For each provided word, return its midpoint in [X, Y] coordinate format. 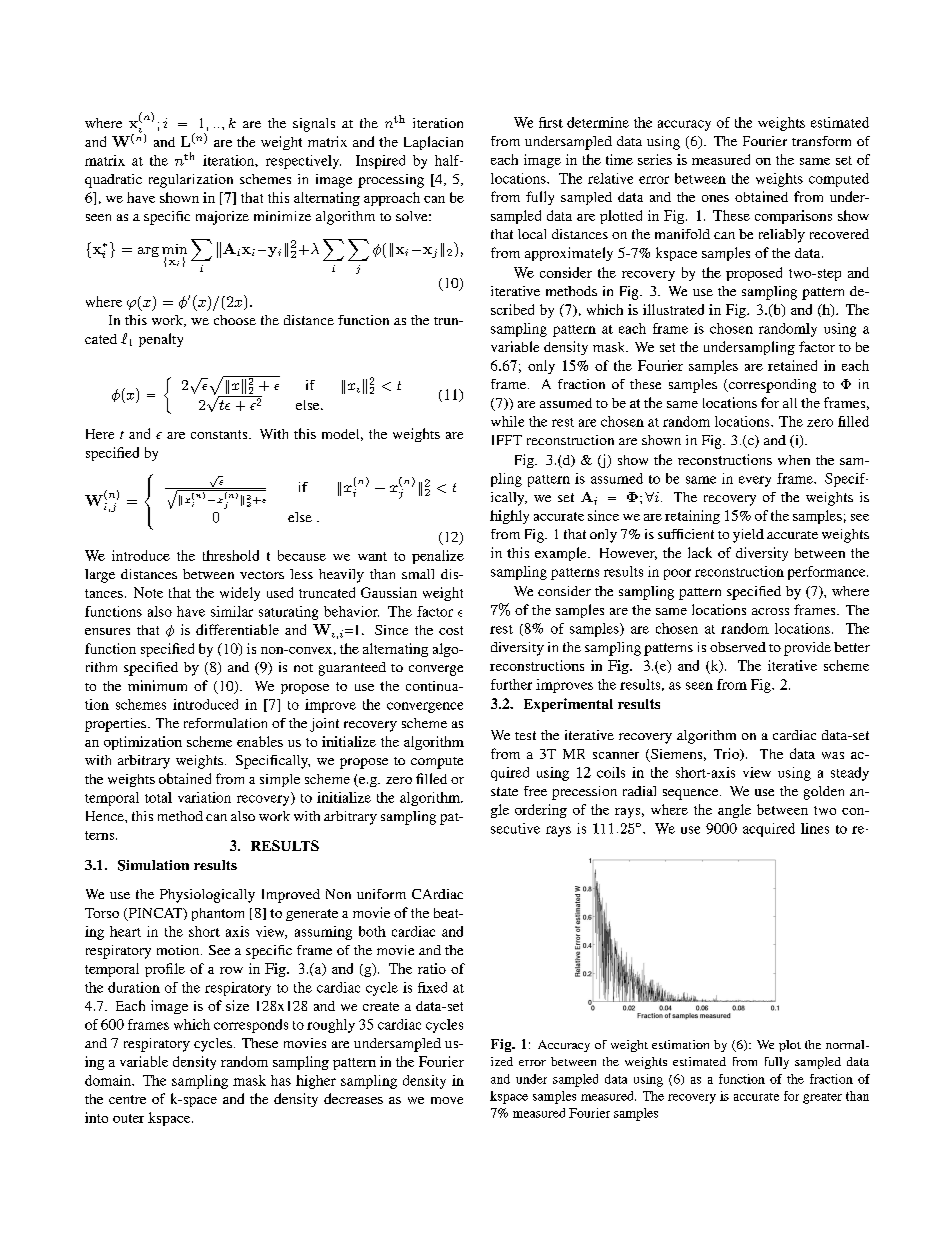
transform [821, 141]
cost [451, 630]
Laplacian [433, 143]
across [770, 611]
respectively [303, 162]
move [447, 1100]
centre [127, 1099]
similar [232, 611]
